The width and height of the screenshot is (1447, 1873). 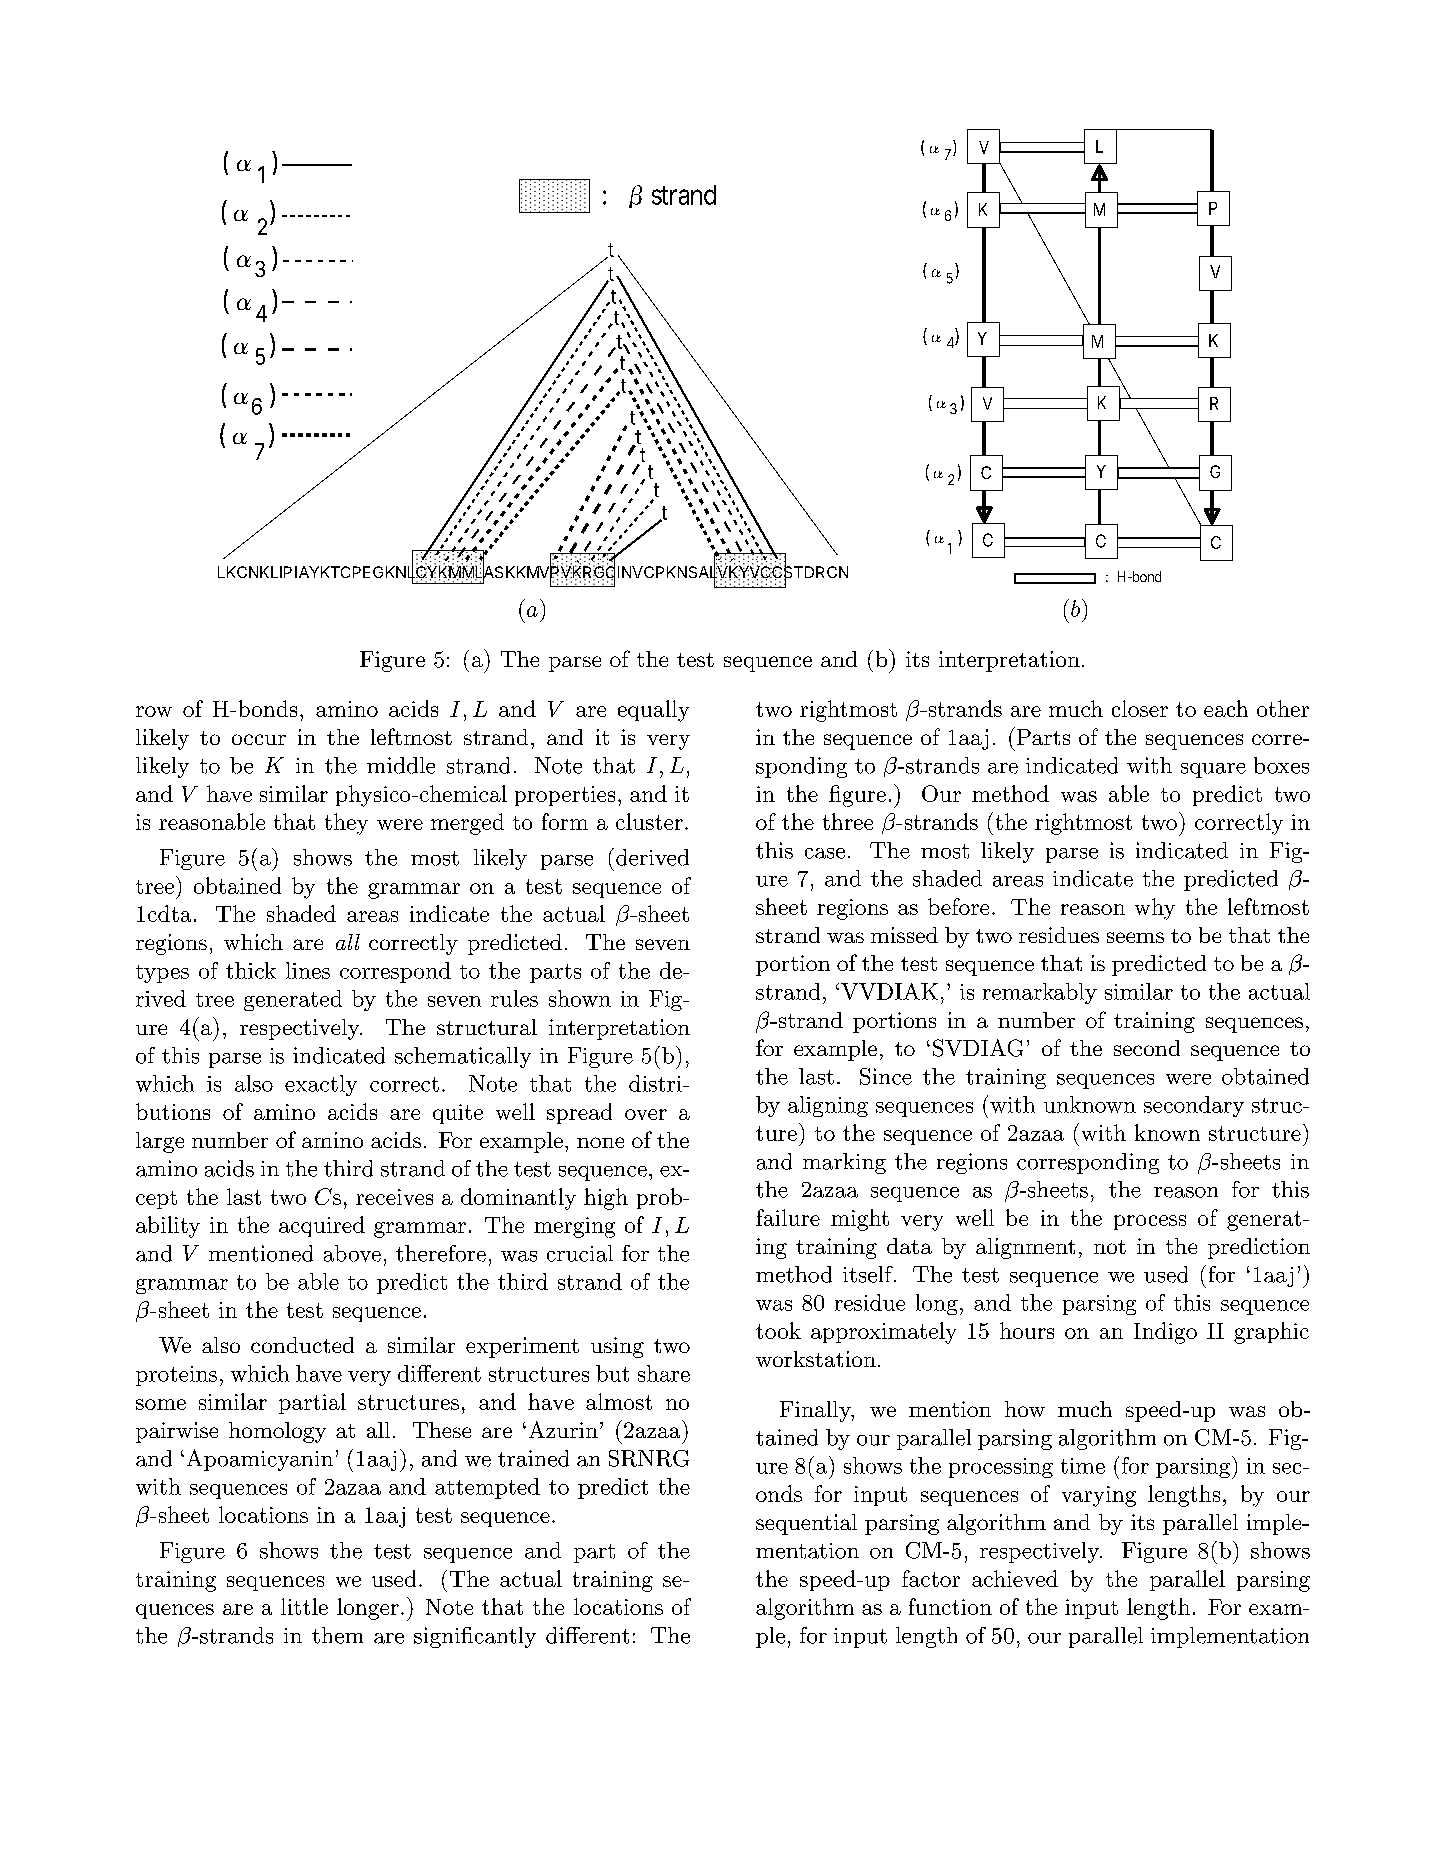 I want to click on achieved, so click(x=1015, y=1578).
